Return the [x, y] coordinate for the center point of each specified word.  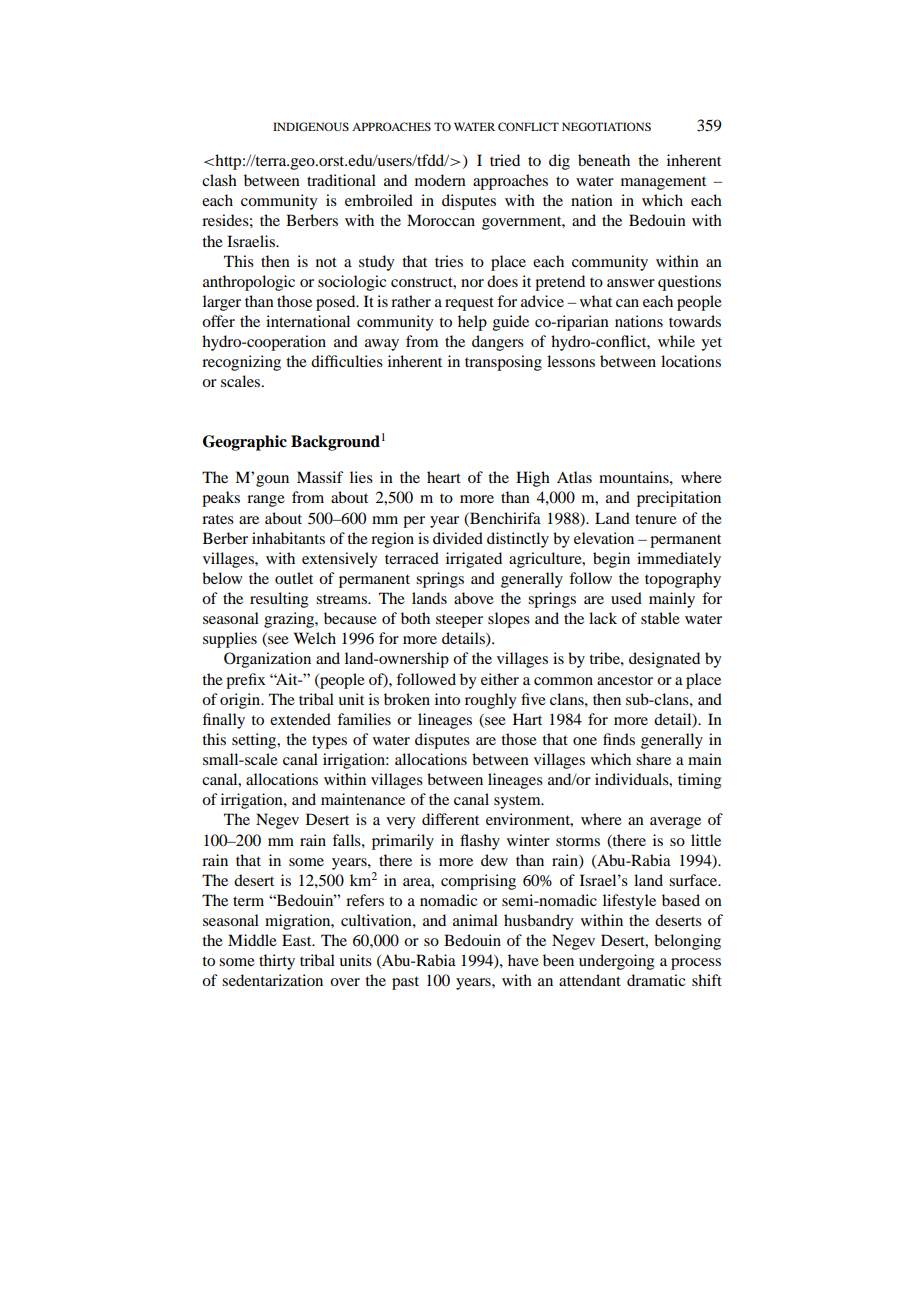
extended [300, 719]
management [663, 183]
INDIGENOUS [311, 126]
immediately [679, 560]
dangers [498, 343]
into [447, 699]
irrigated [474, 560]
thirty [277, 962]
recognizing [241, 363]
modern [440, 180]
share [653, 759]
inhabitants [288, 538]
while [676, 341]
